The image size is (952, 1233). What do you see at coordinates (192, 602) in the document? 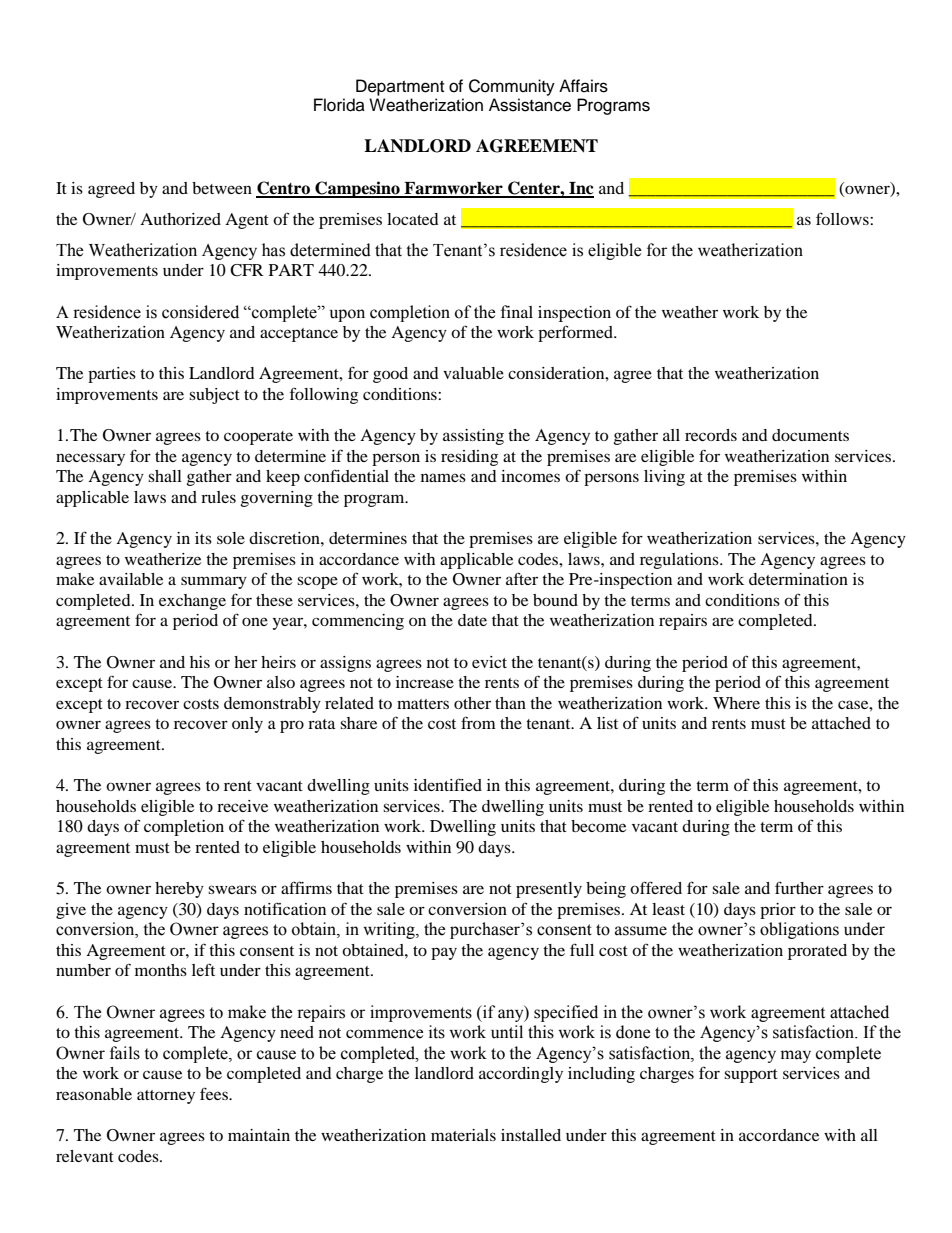
I see `exchange` at bounding box center [192, 602].
